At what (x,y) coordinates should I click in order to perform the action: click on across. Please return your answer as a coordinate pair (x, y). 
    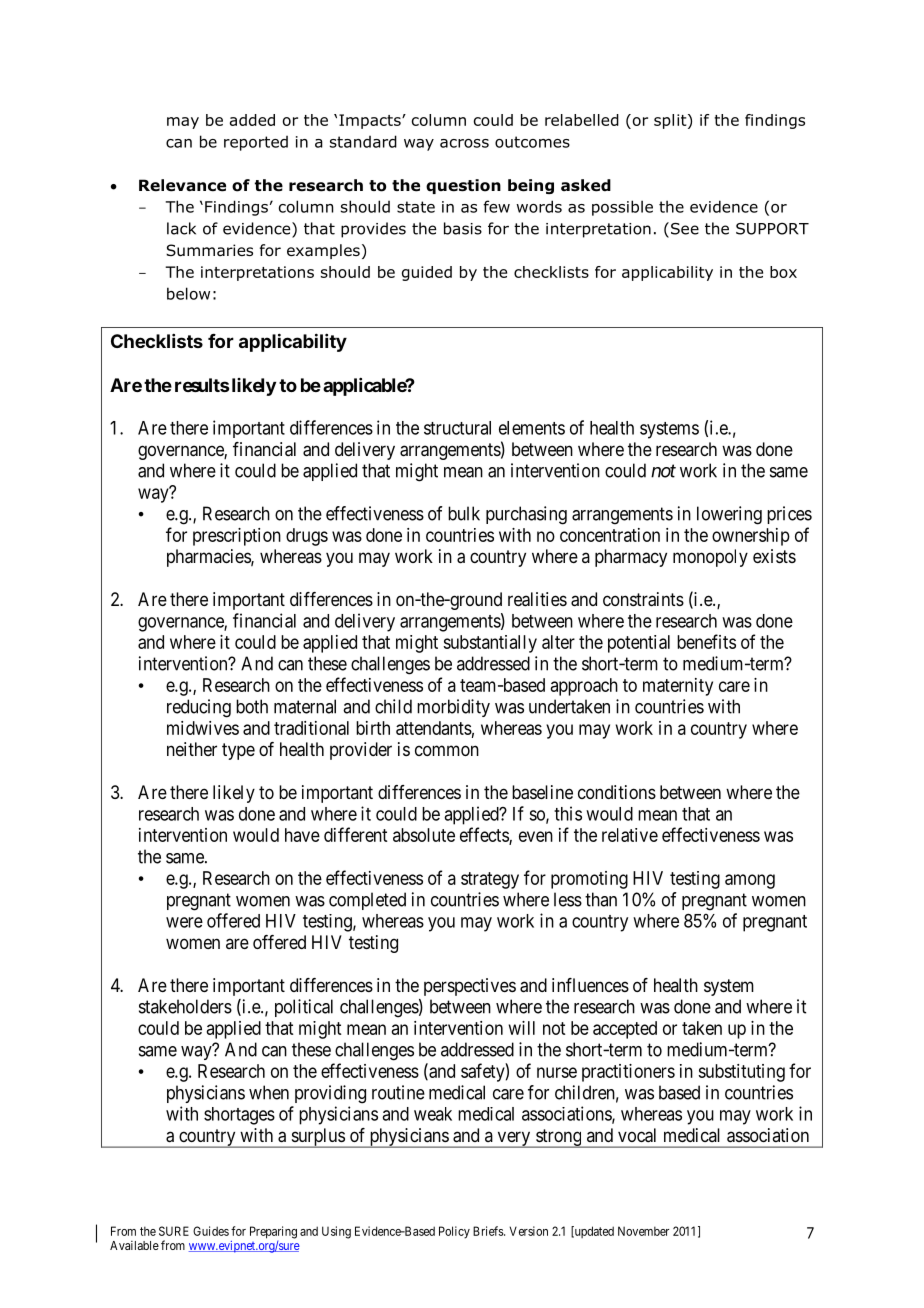
    Looking at the image, I should click on (464, 143).
